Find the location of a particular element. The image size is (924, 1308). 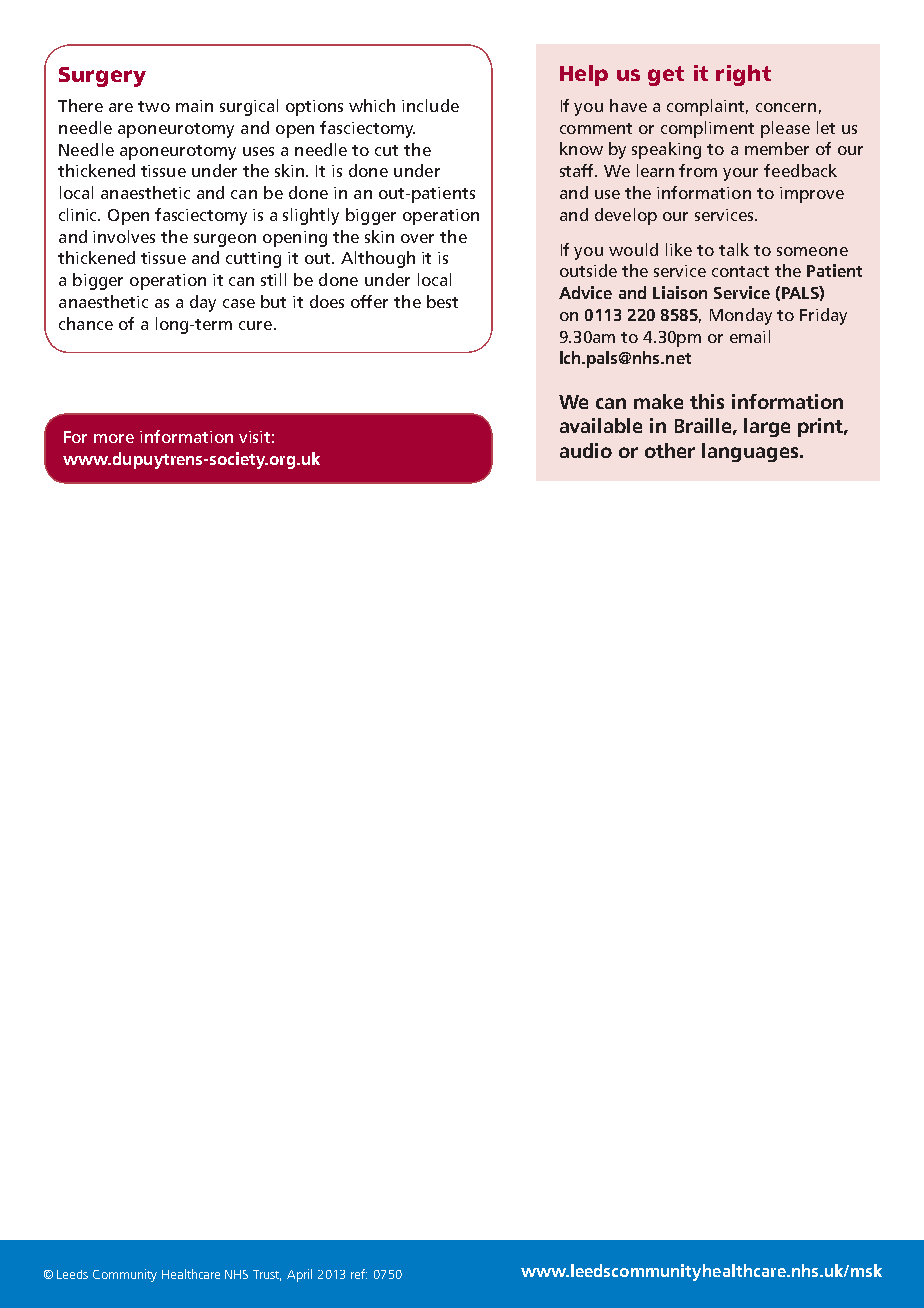

more is located at coordinates (114, 438).
